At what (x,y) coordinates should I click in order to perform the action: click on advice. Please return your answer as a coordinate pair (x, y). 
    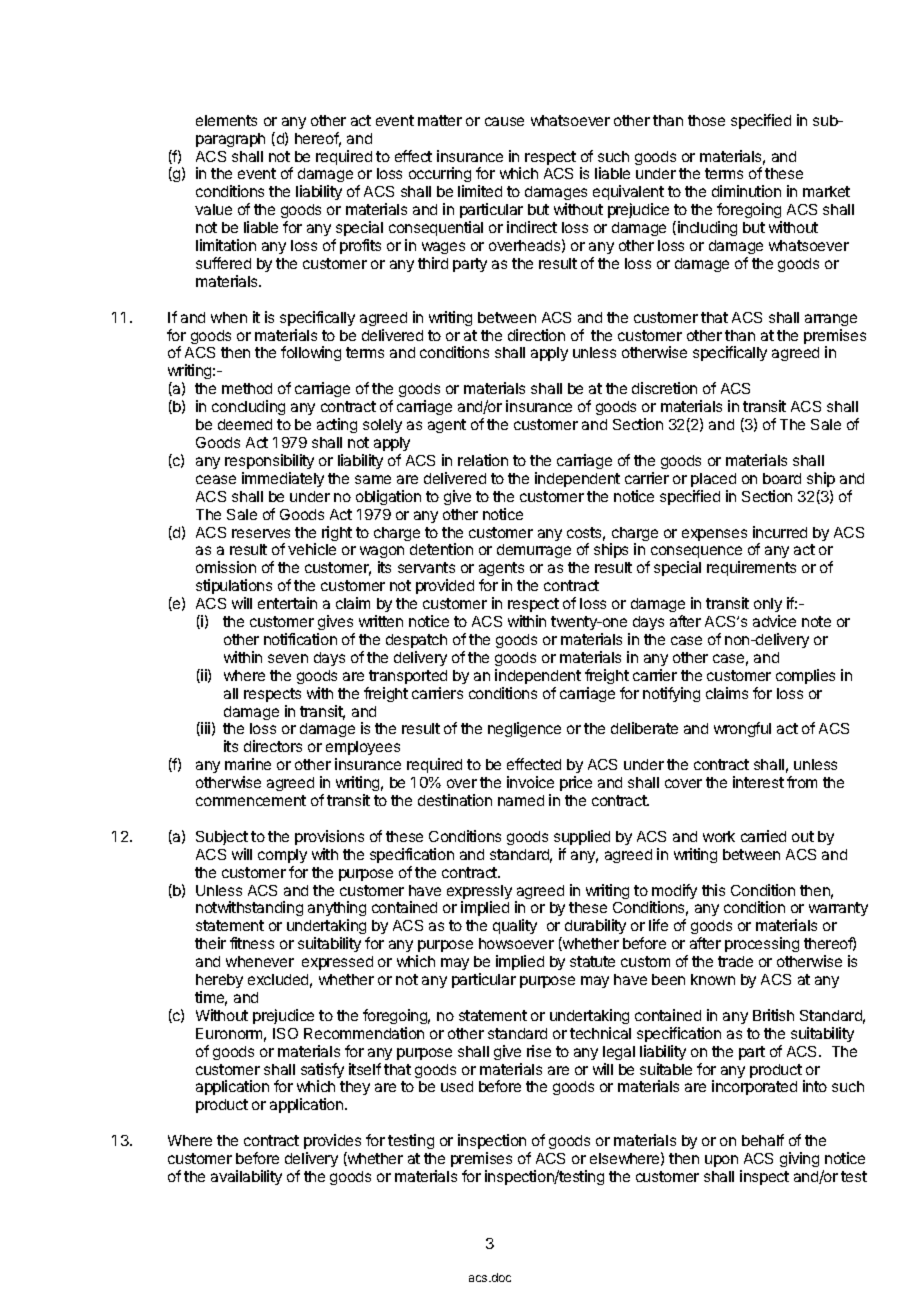
    Looking at the image, I should click on (774, 621).
